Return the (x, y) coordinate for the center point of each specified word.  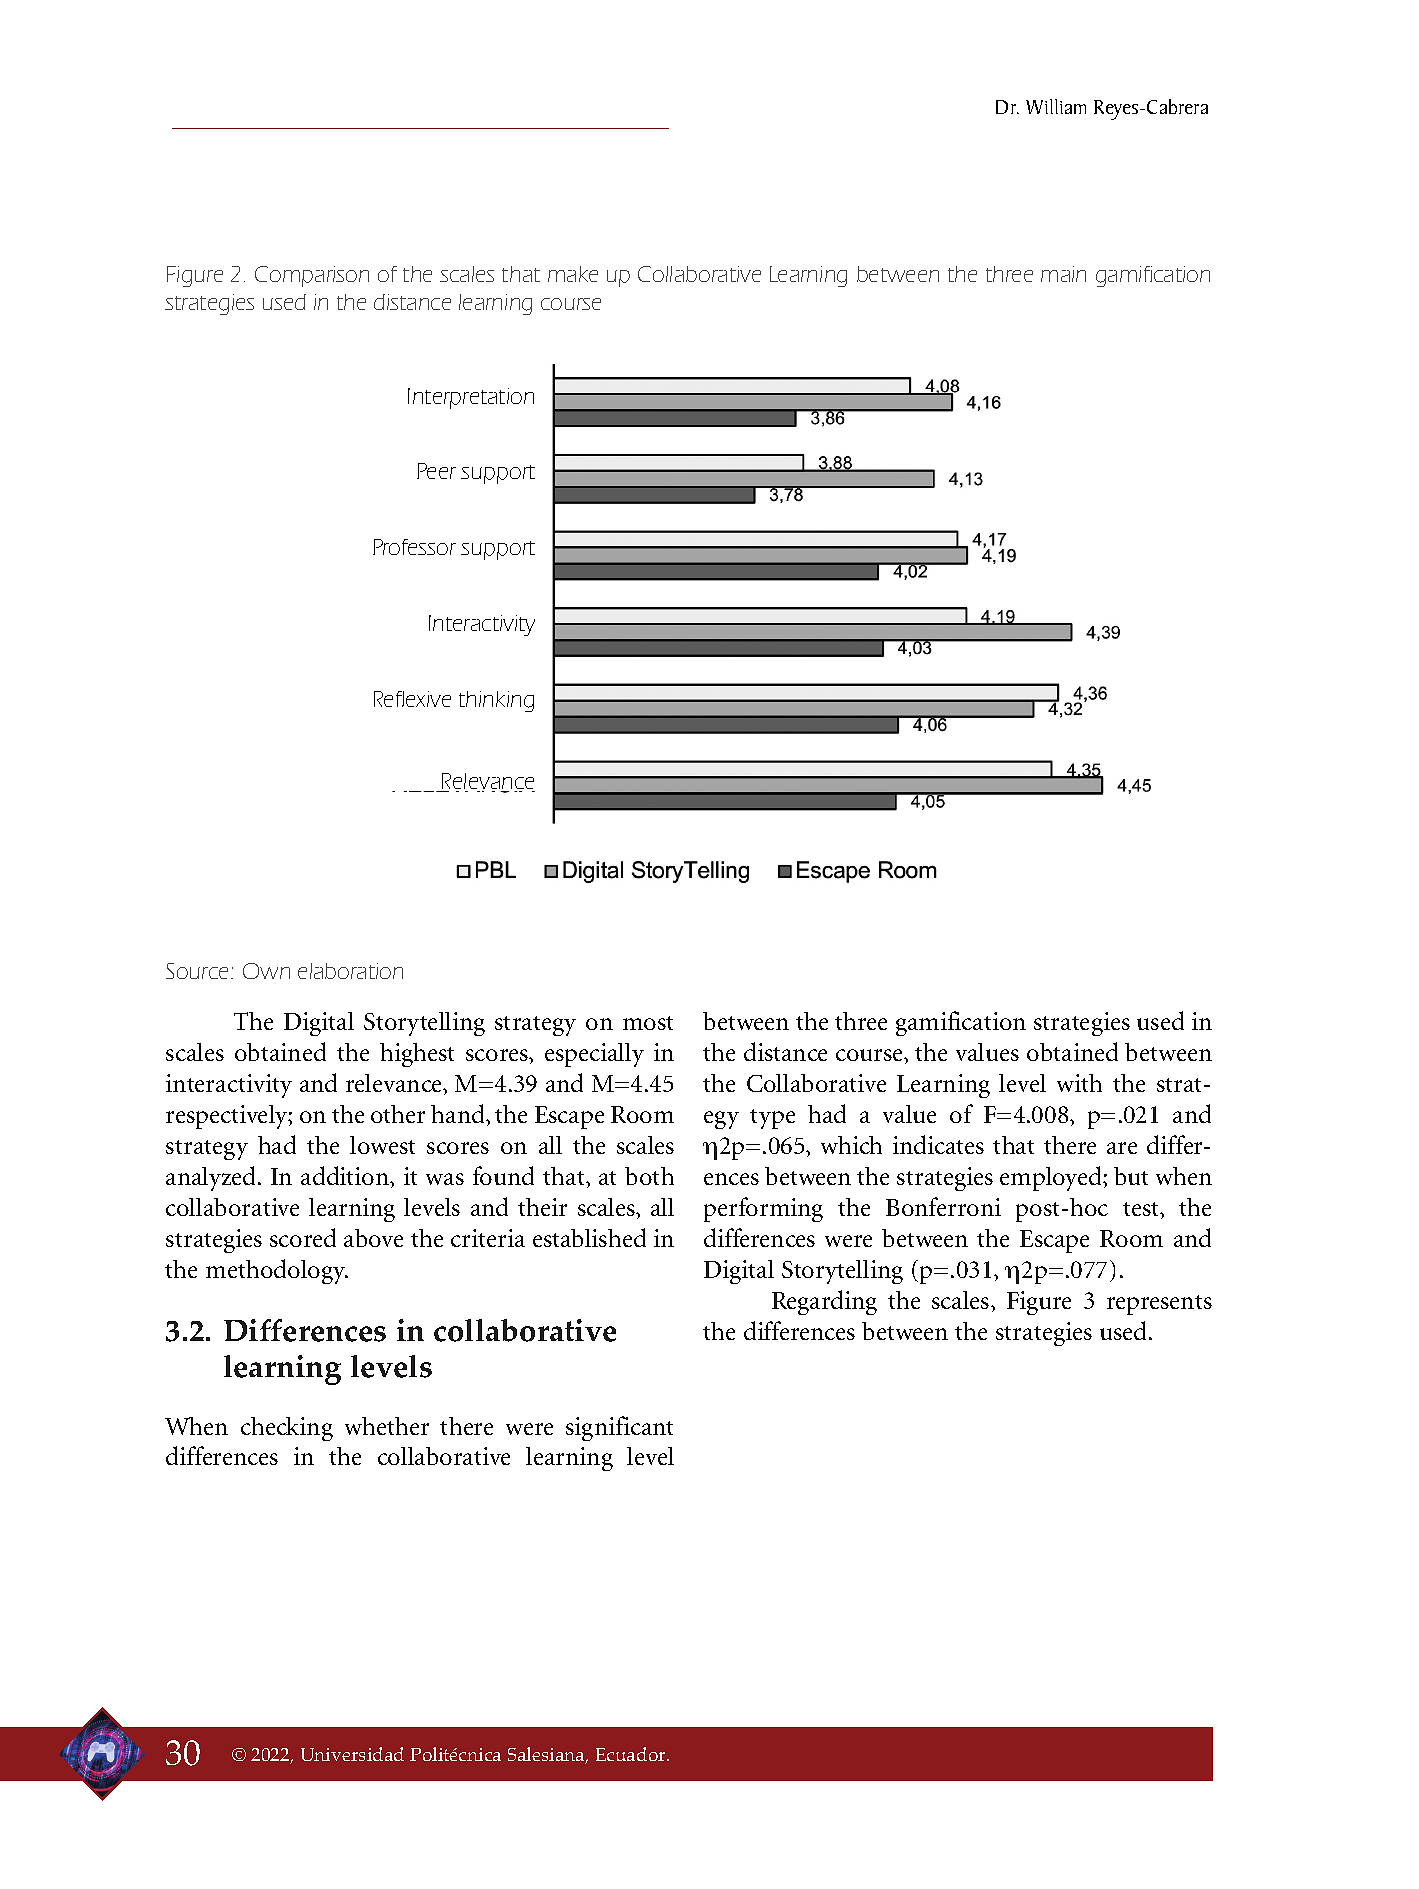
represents (1159, 1305)
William (1056, 106)
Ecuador (632, 1754)
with (1079, 1083)
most (648, 1023)
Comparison (312, 276)
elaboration (350, 971)
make (573, 274)
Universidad (352, 1754)
